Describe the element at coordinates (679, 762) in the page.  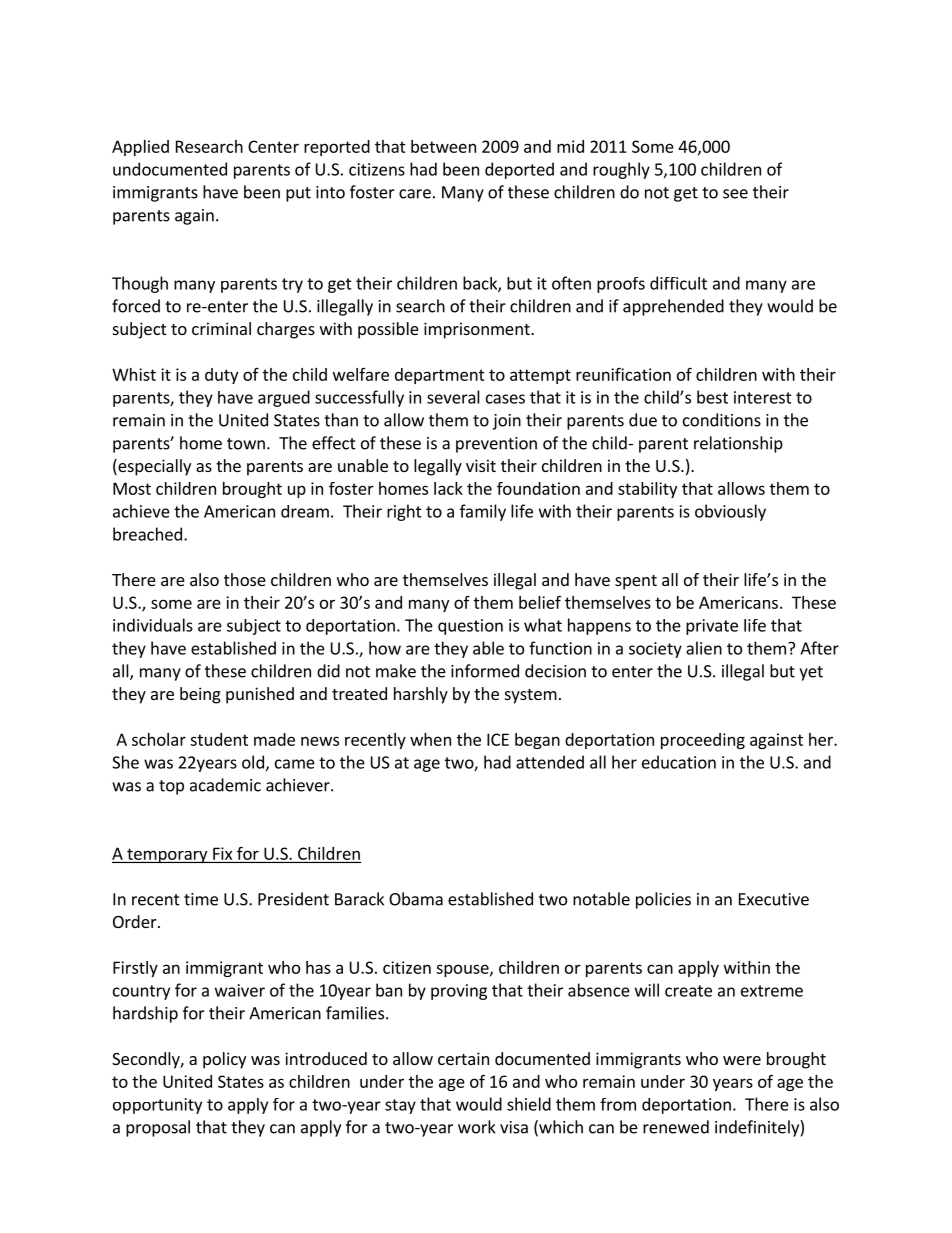
I see `education` at that location.
